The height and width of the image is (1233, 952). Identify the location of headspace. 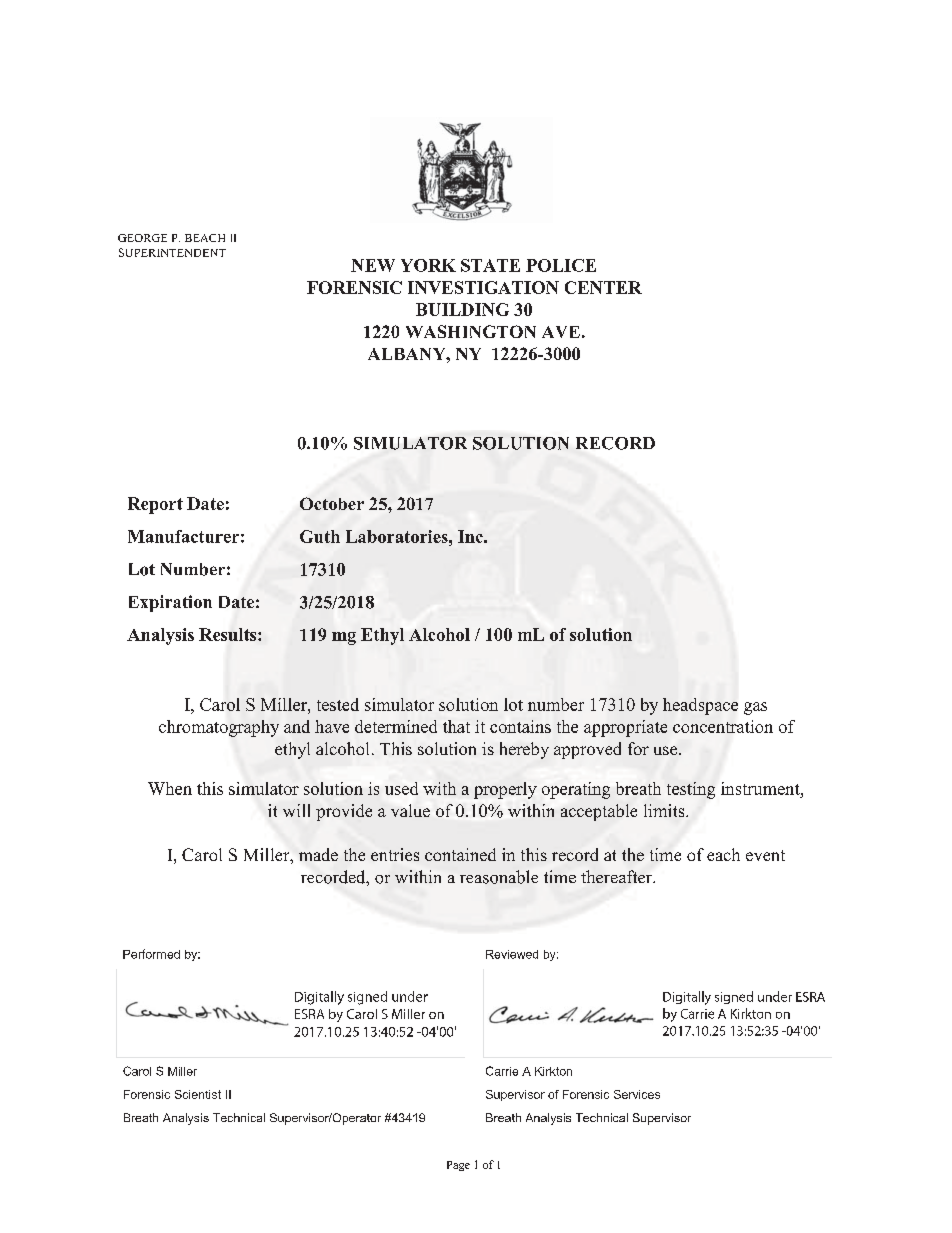
(700, 706).
